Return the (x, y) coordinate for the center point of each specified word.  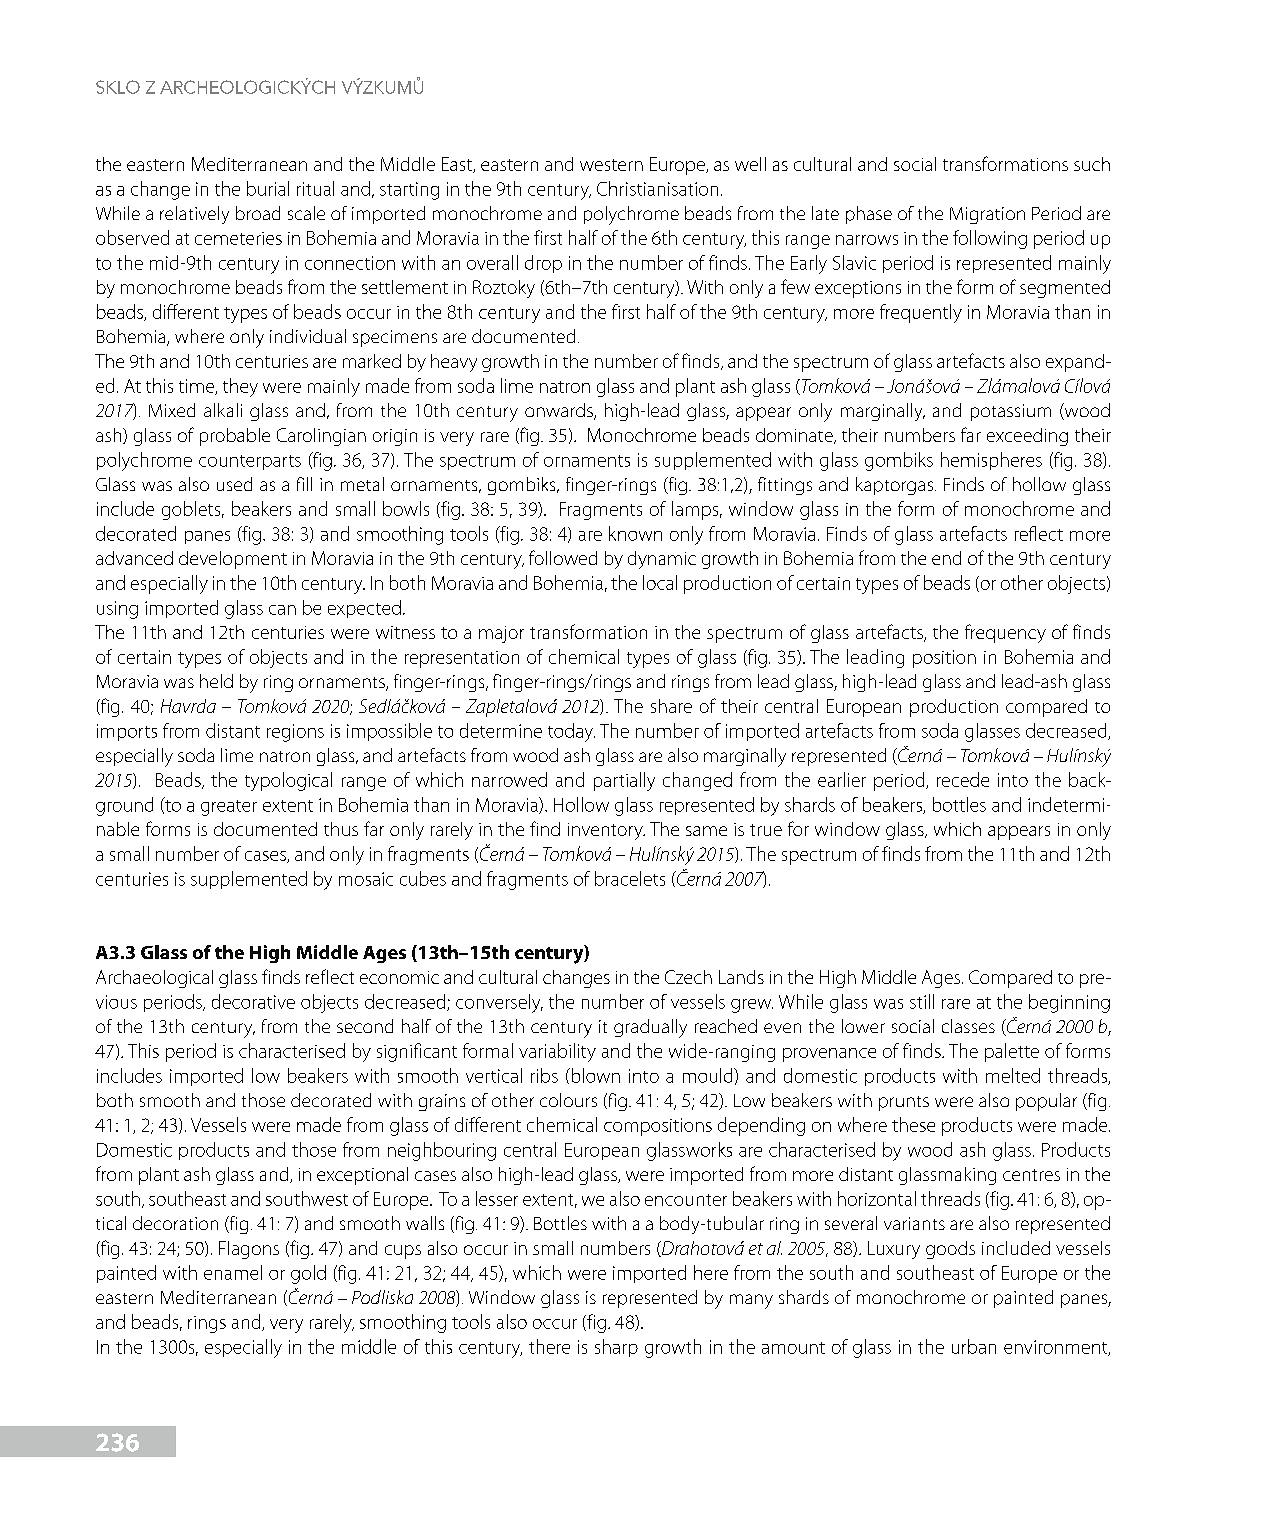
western (611, 165)
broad (258, 213)
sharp (616, 1348)
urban (974, 1346)
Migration (987, 215)
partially (624, 781)
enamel (233, 1272)
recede (963, 779)
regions (295, 733)
